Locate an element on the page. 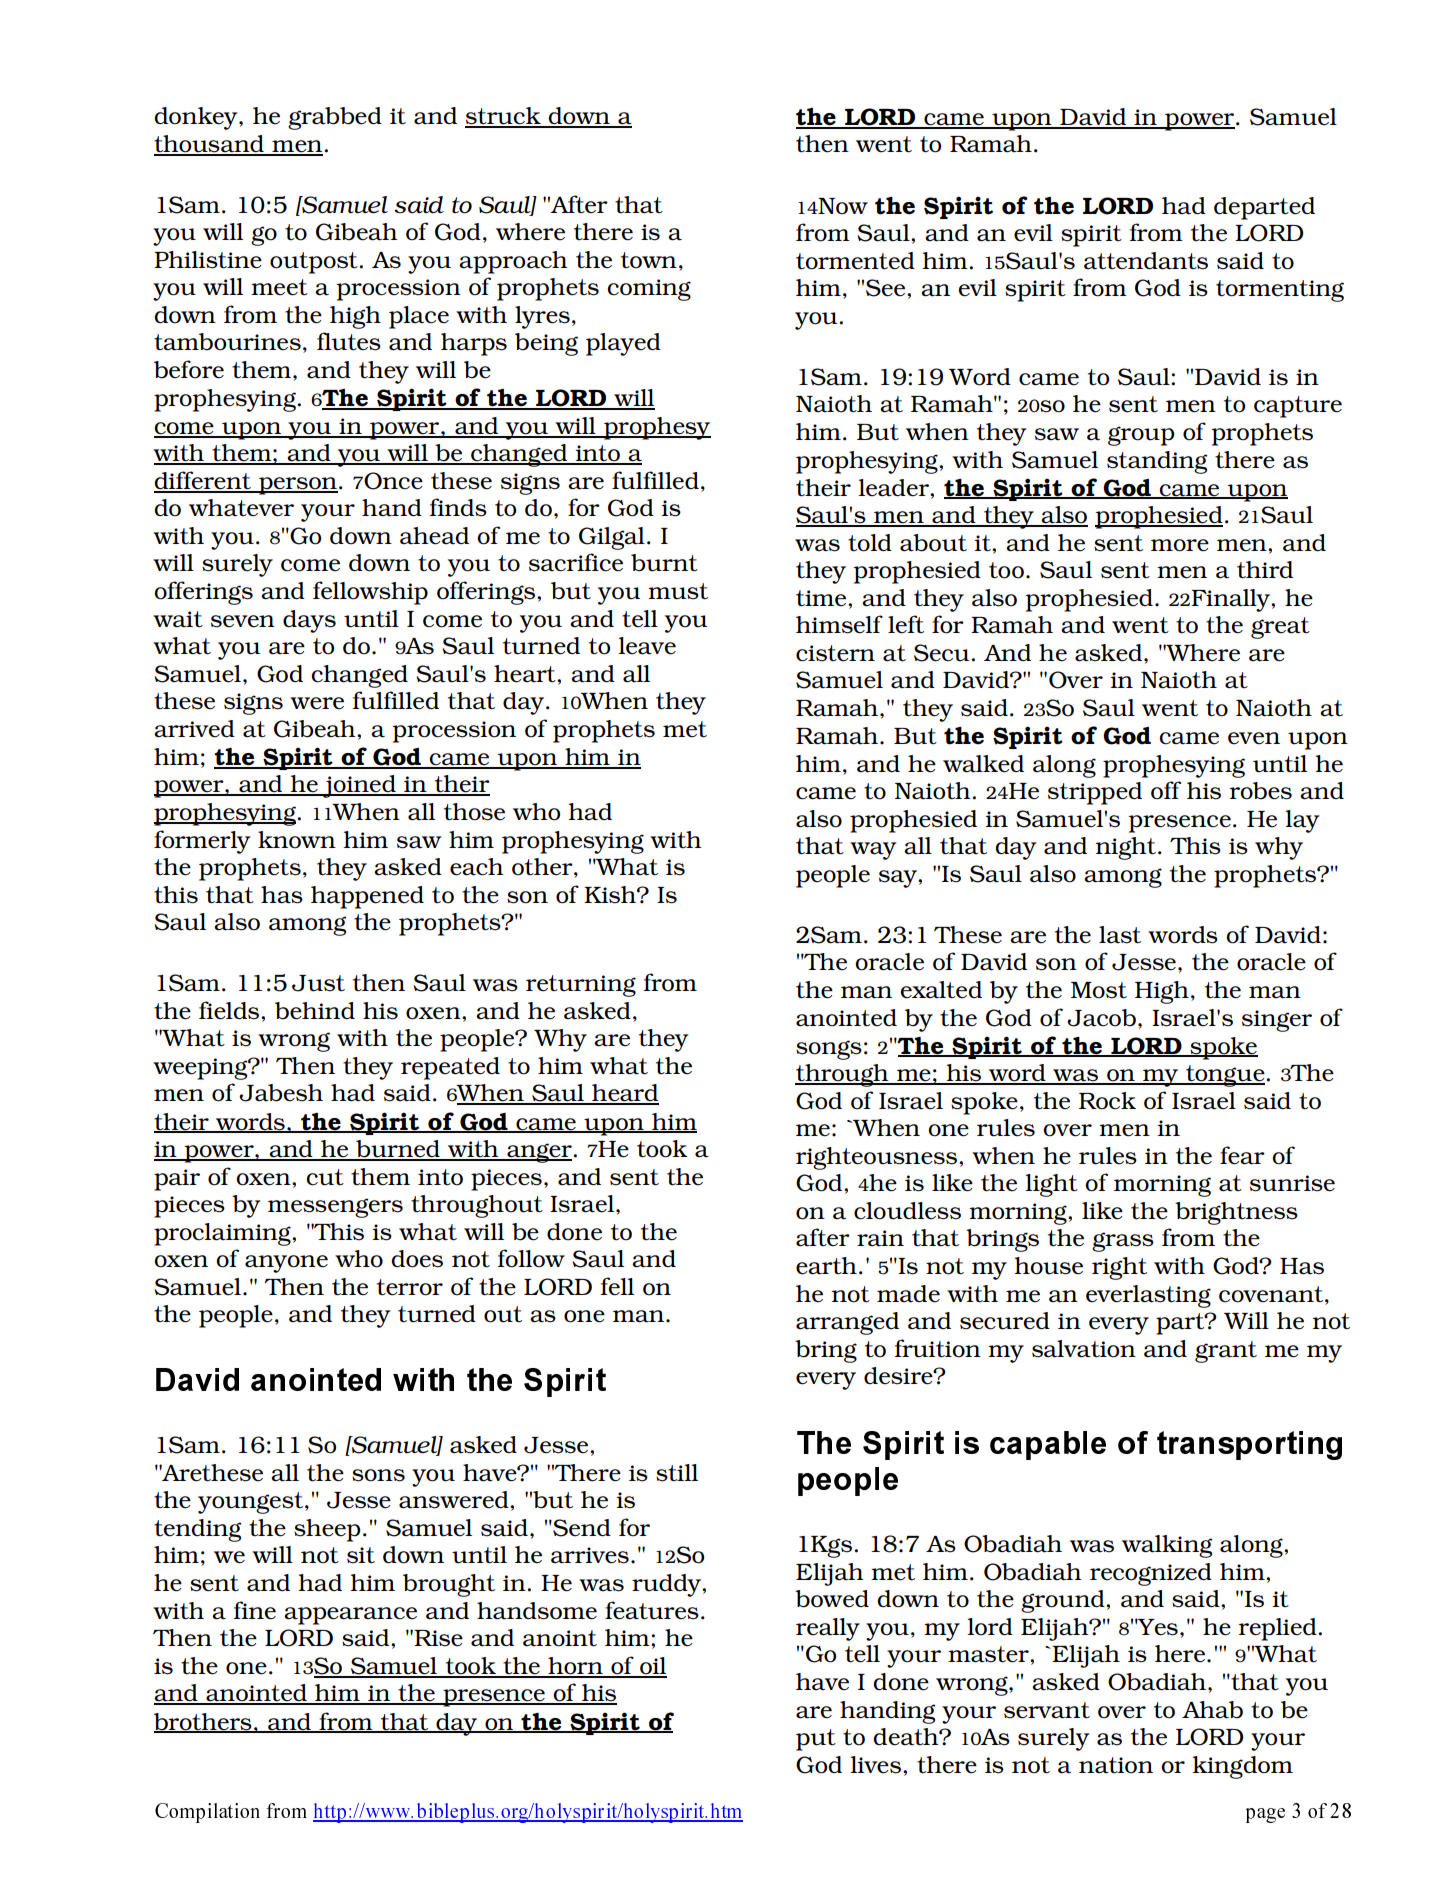 This document has width=1455, height=1883. attendants is located at coordinates (1146, 261).
